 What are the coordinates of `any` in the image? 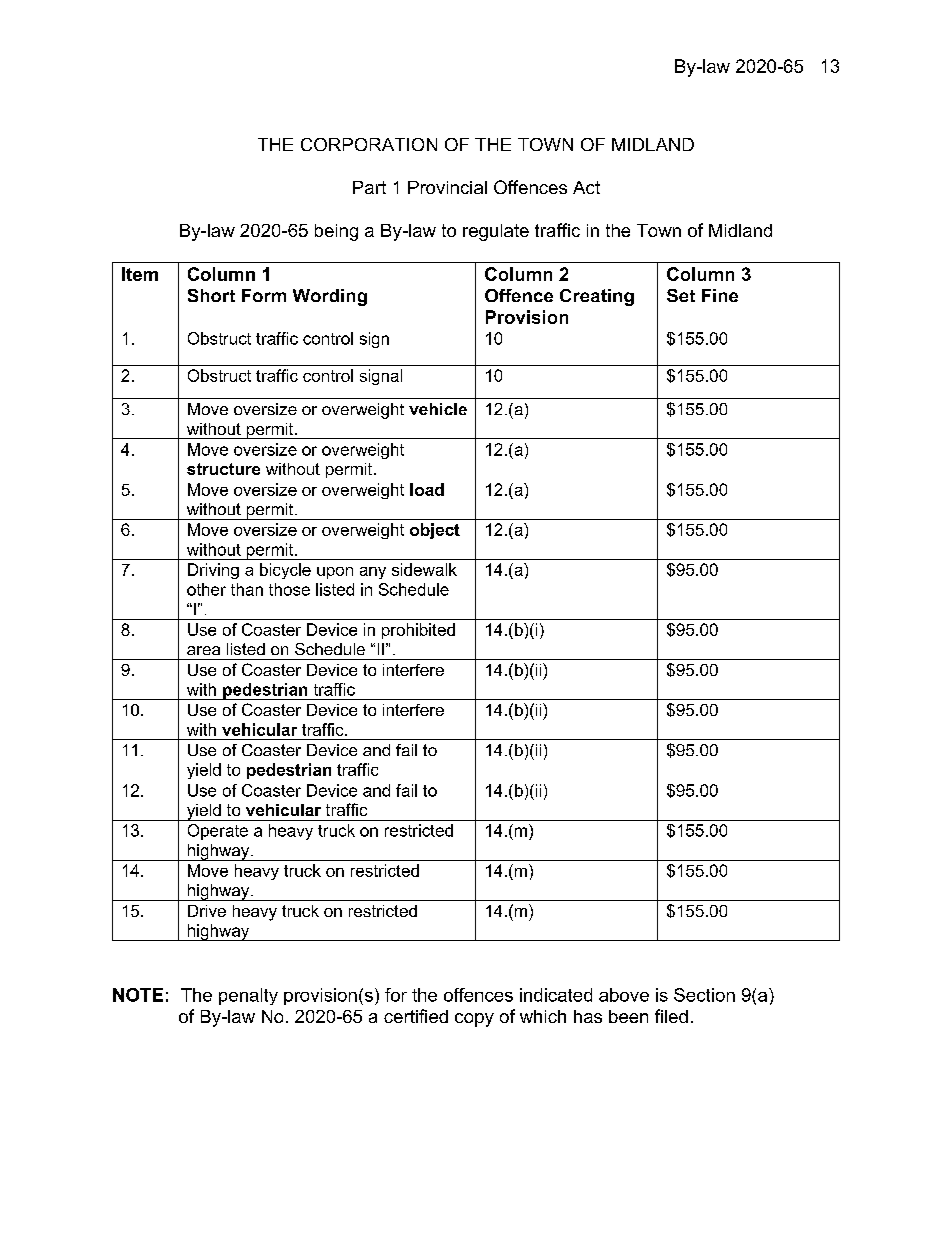 It's located at (373, 573).
